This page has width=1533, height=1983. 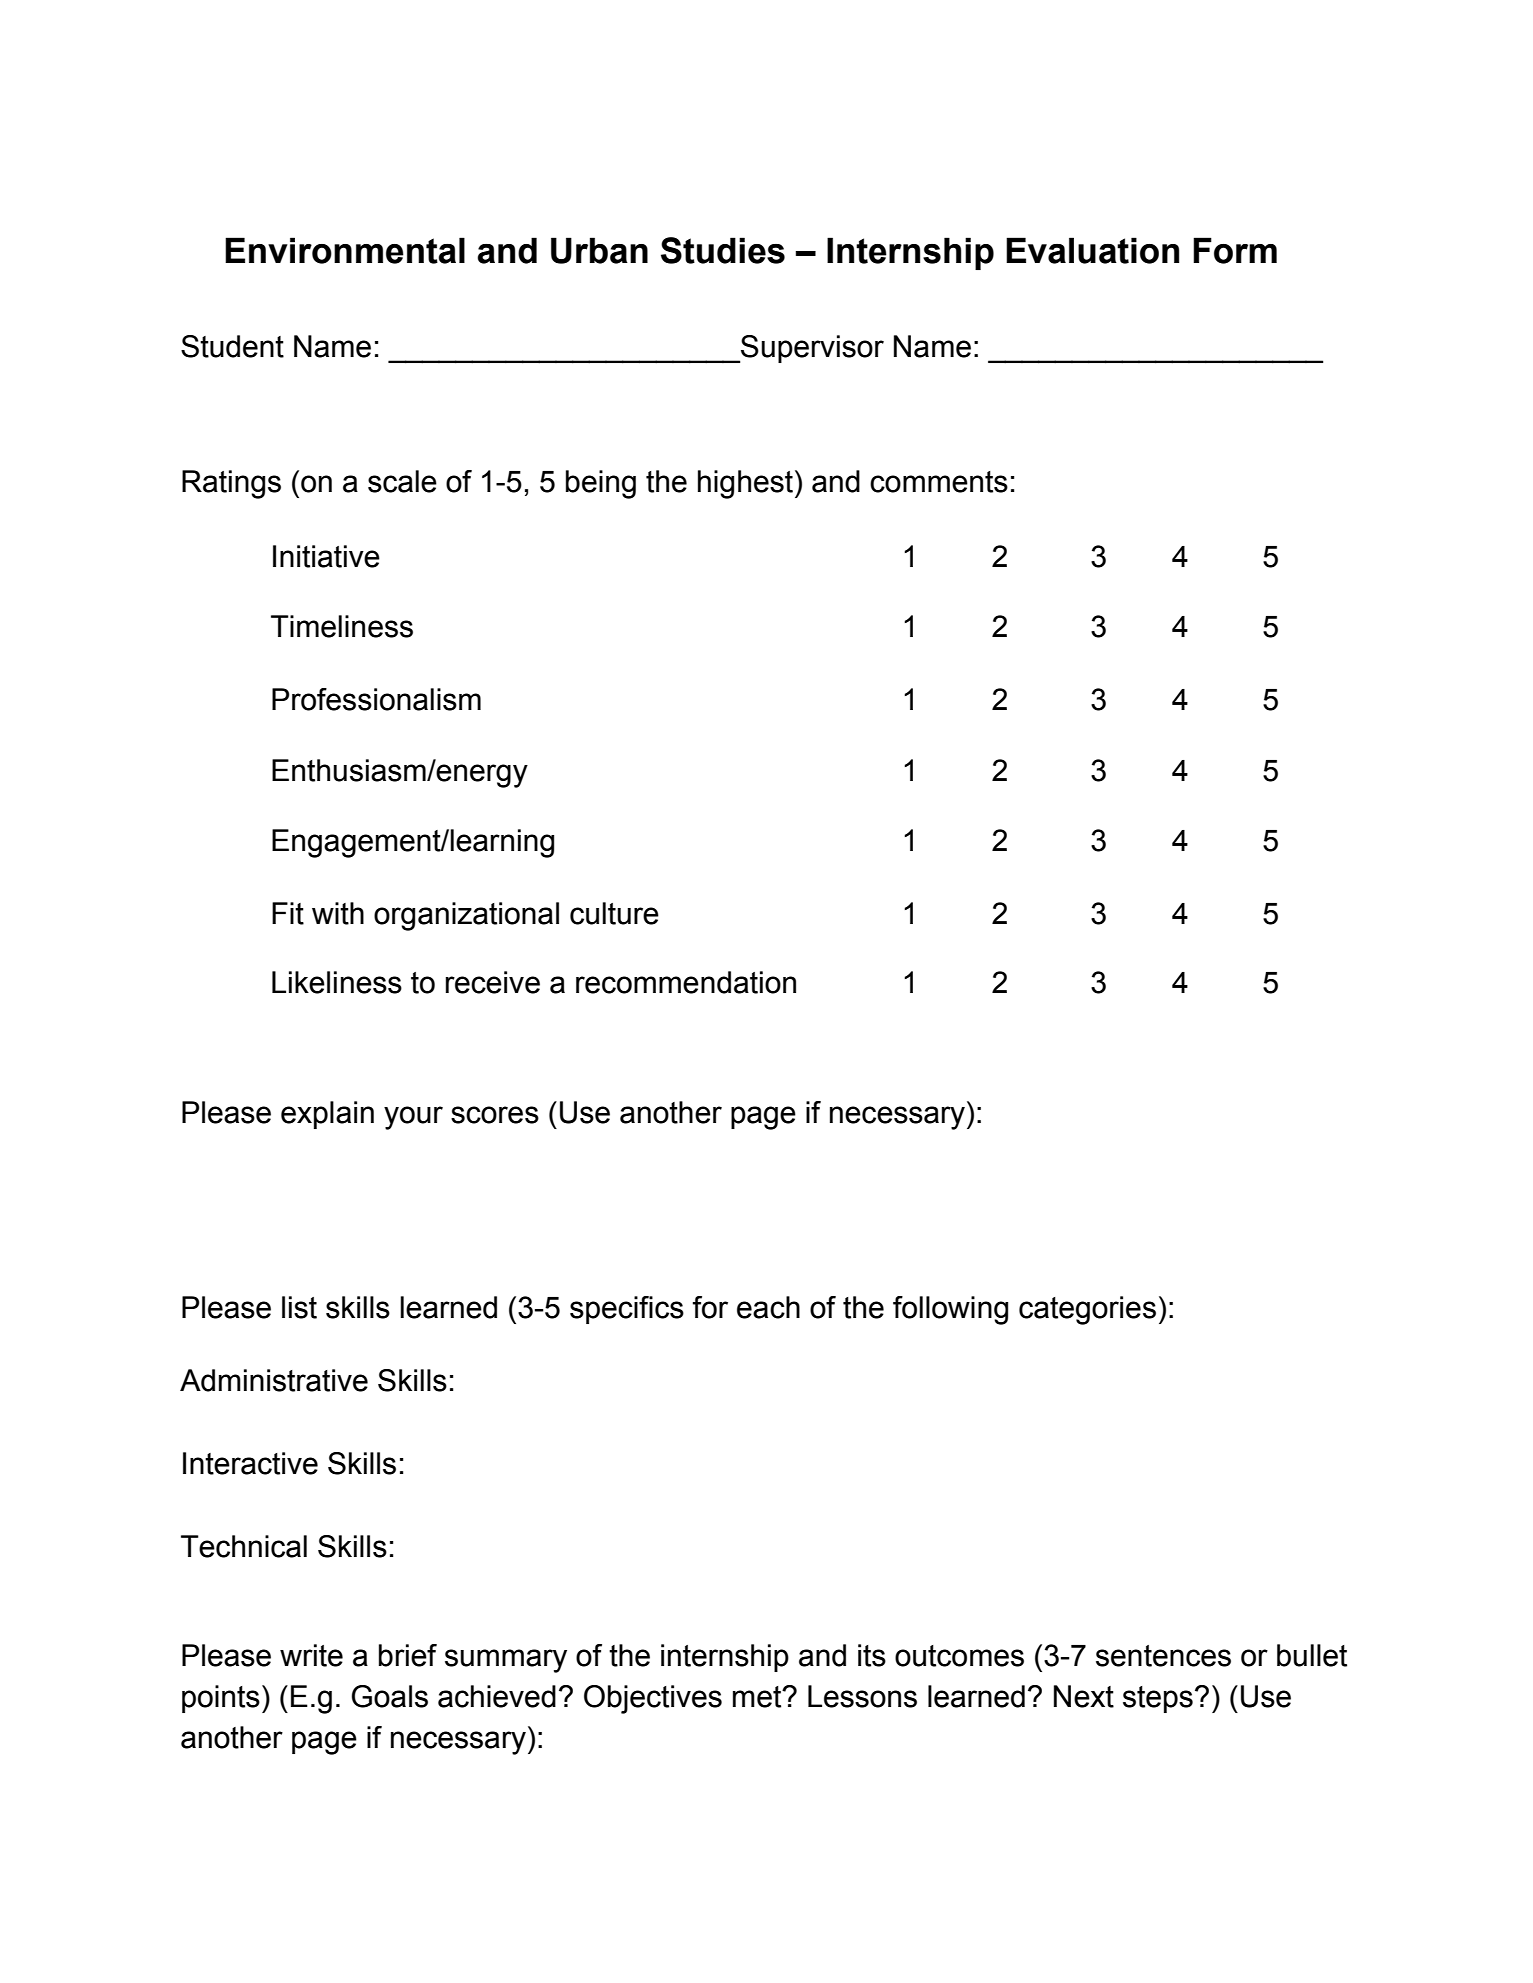 I want to click on Likeliness, so click(x=337, y=982).
